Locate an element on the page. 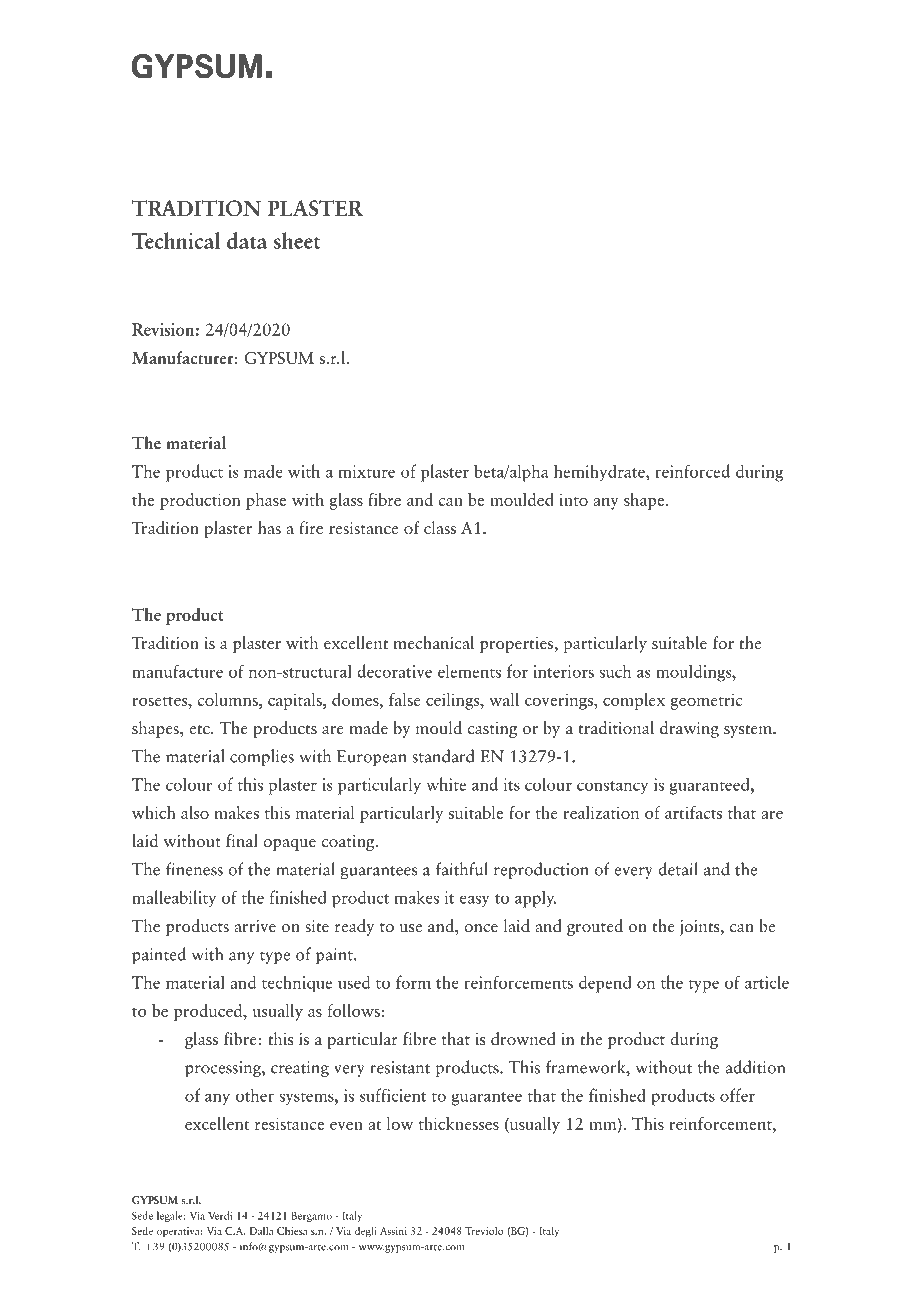 This image has width=924, height=1308. fineness is located at coordinates (194, 869).
